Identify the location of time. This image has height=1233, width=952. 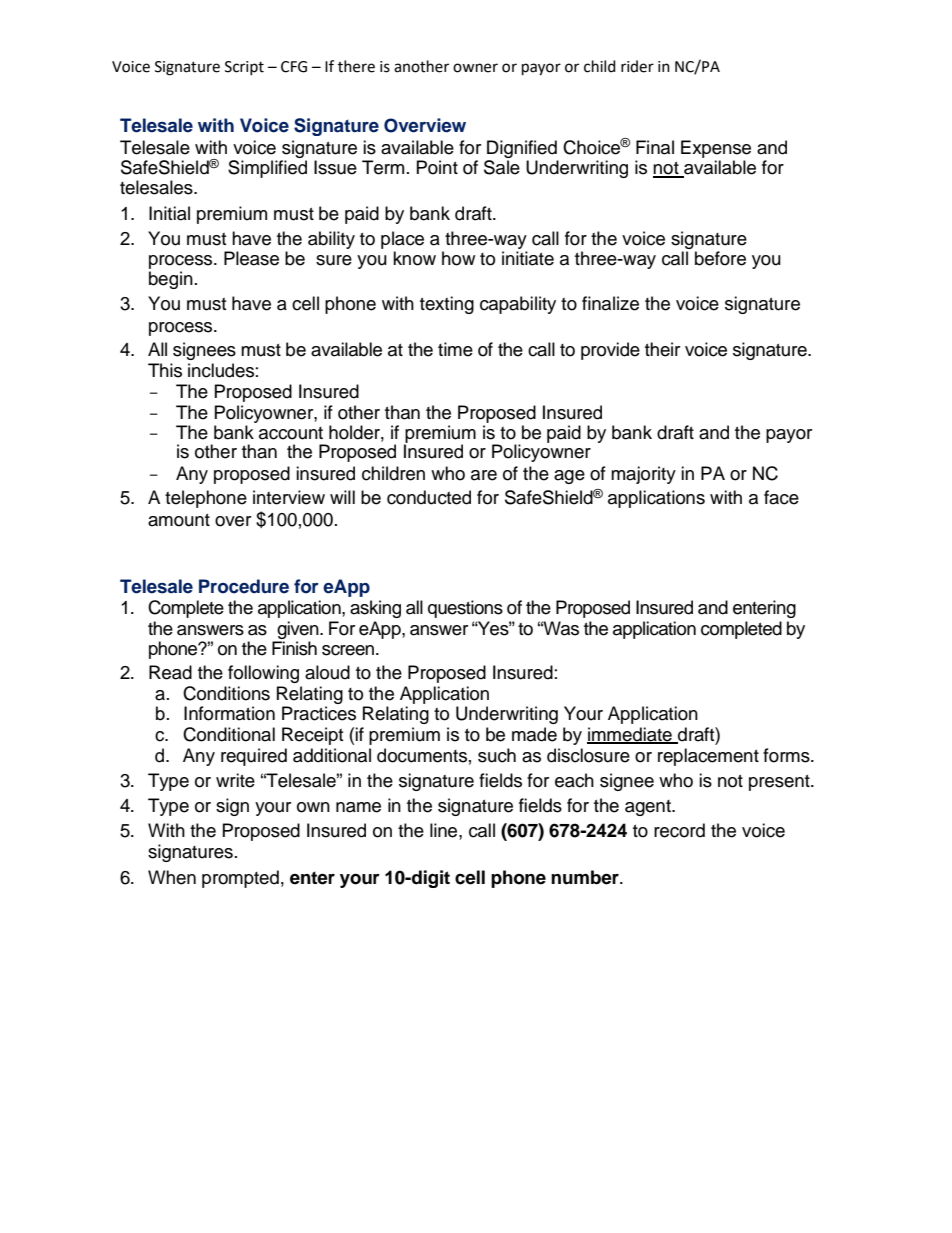
(455, 349).
